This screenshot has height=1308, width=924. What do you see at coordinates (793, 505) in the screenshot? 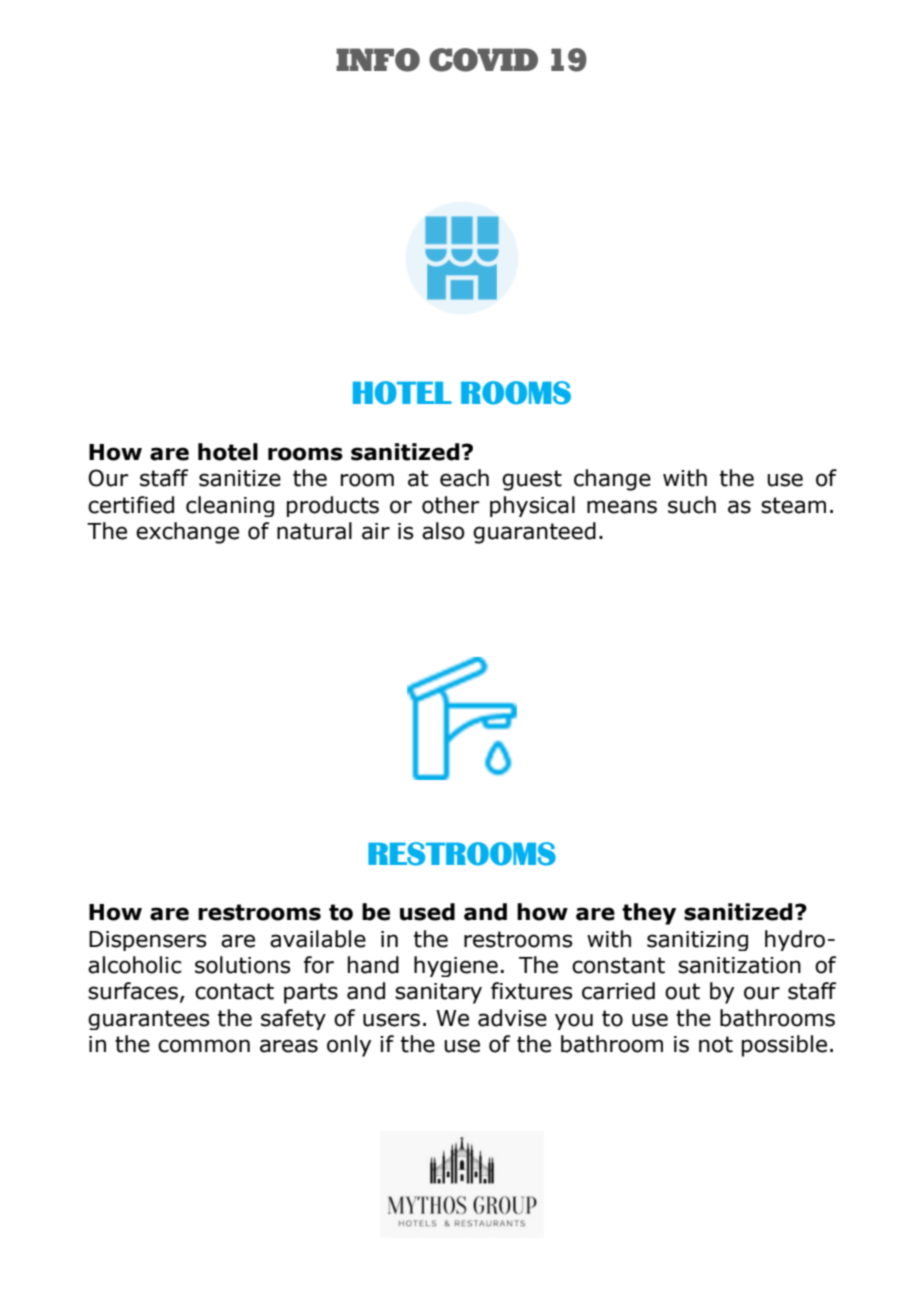
I see `steam` at bounding box center [793, 505].
